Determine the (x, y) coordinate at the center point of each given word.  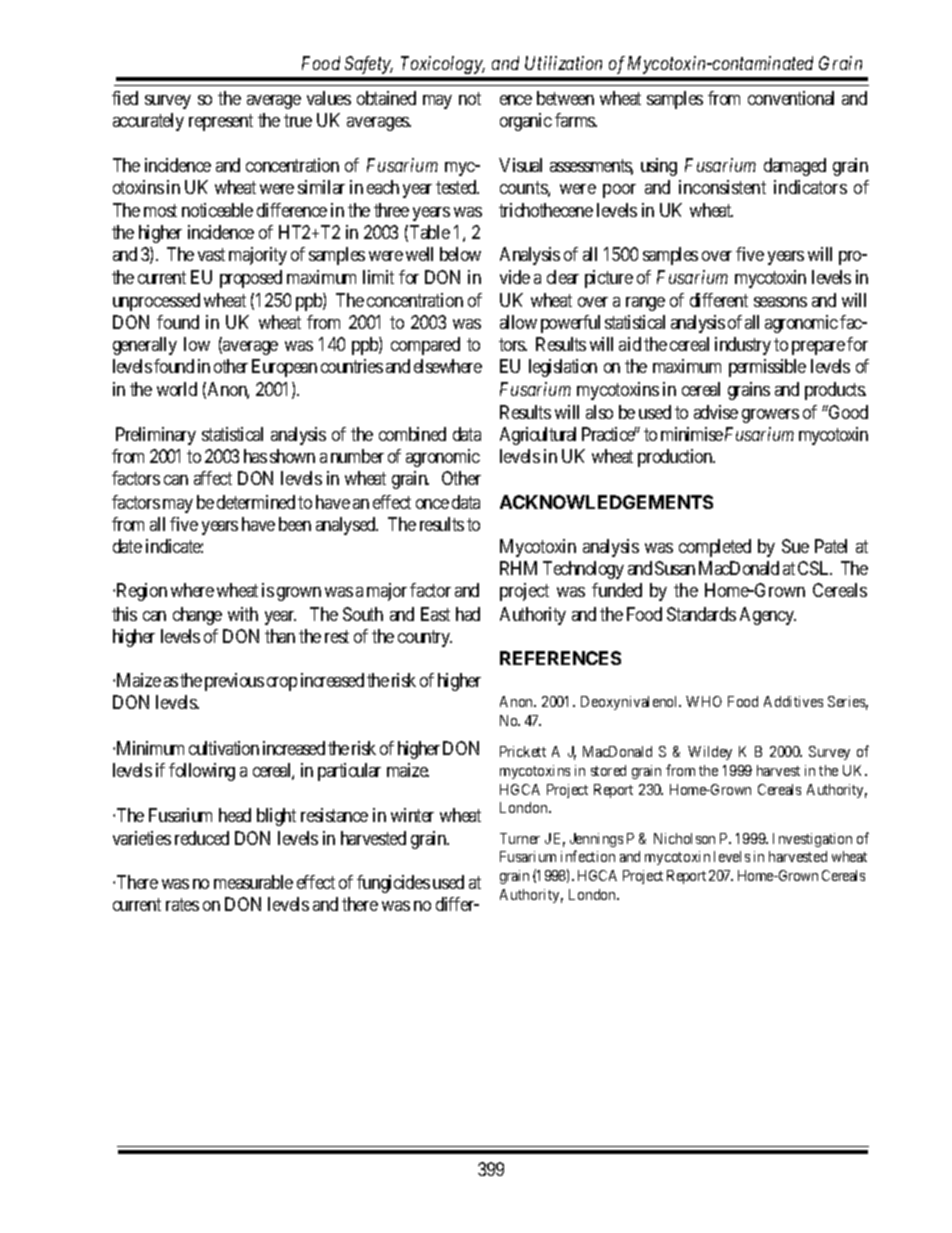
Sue (795, 546)
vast (211, 254)
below (460, 254)
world (177, 389)
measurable (253, 882)
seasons (780, 302)
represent (221, 122)
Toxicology (443, 65)
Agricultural (538, 436)
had (468, 614)
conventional (791, 98)
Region (142, 592)
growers (770, 416)
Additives (793, 701)
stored (608, 770)
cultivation (224, 748)
